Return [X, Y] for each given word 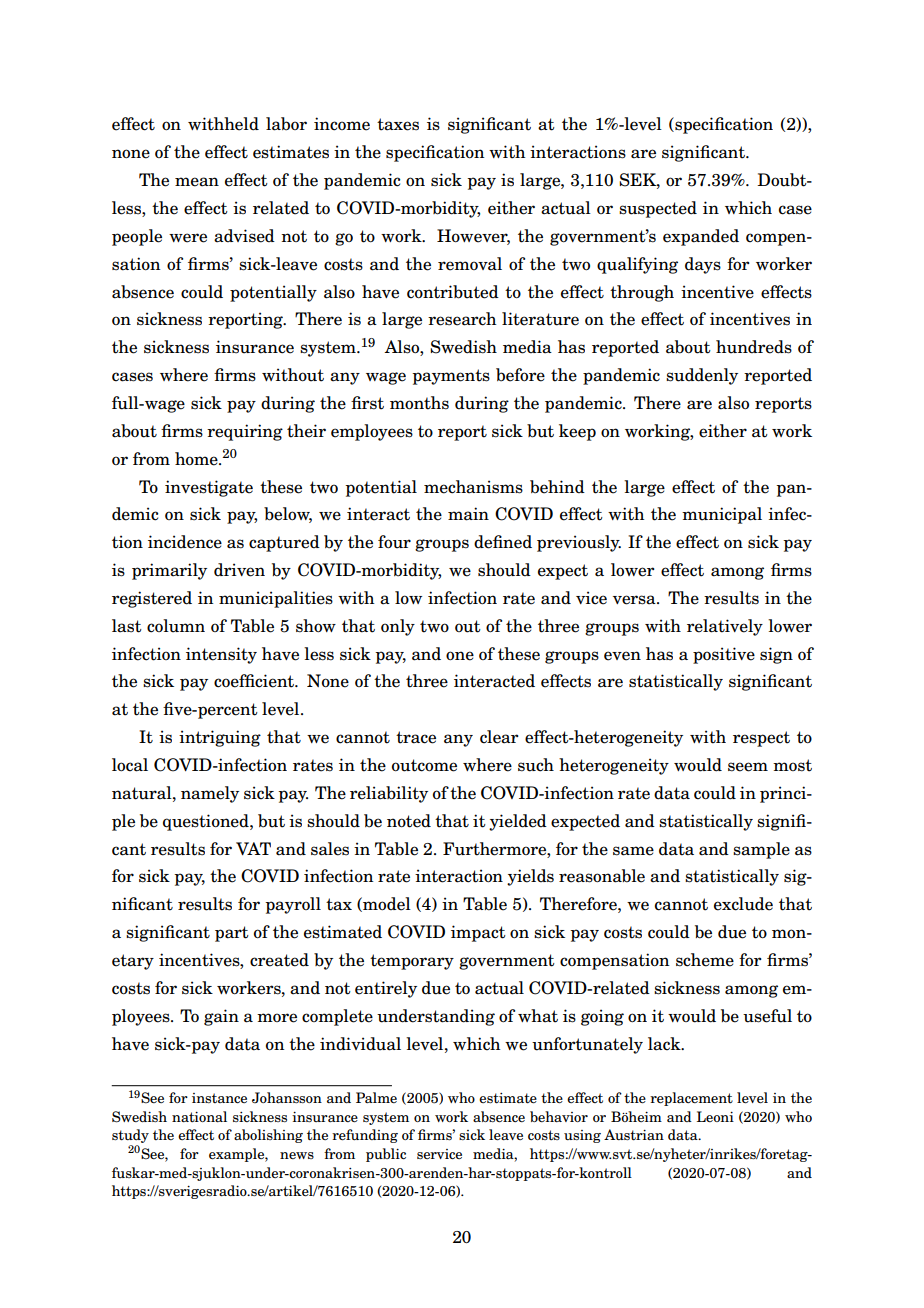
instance [219, 1098]
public [386, 1155]
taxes [398, 124]
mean [197, 182]
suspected [658, 209]
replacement [691, 1099]
